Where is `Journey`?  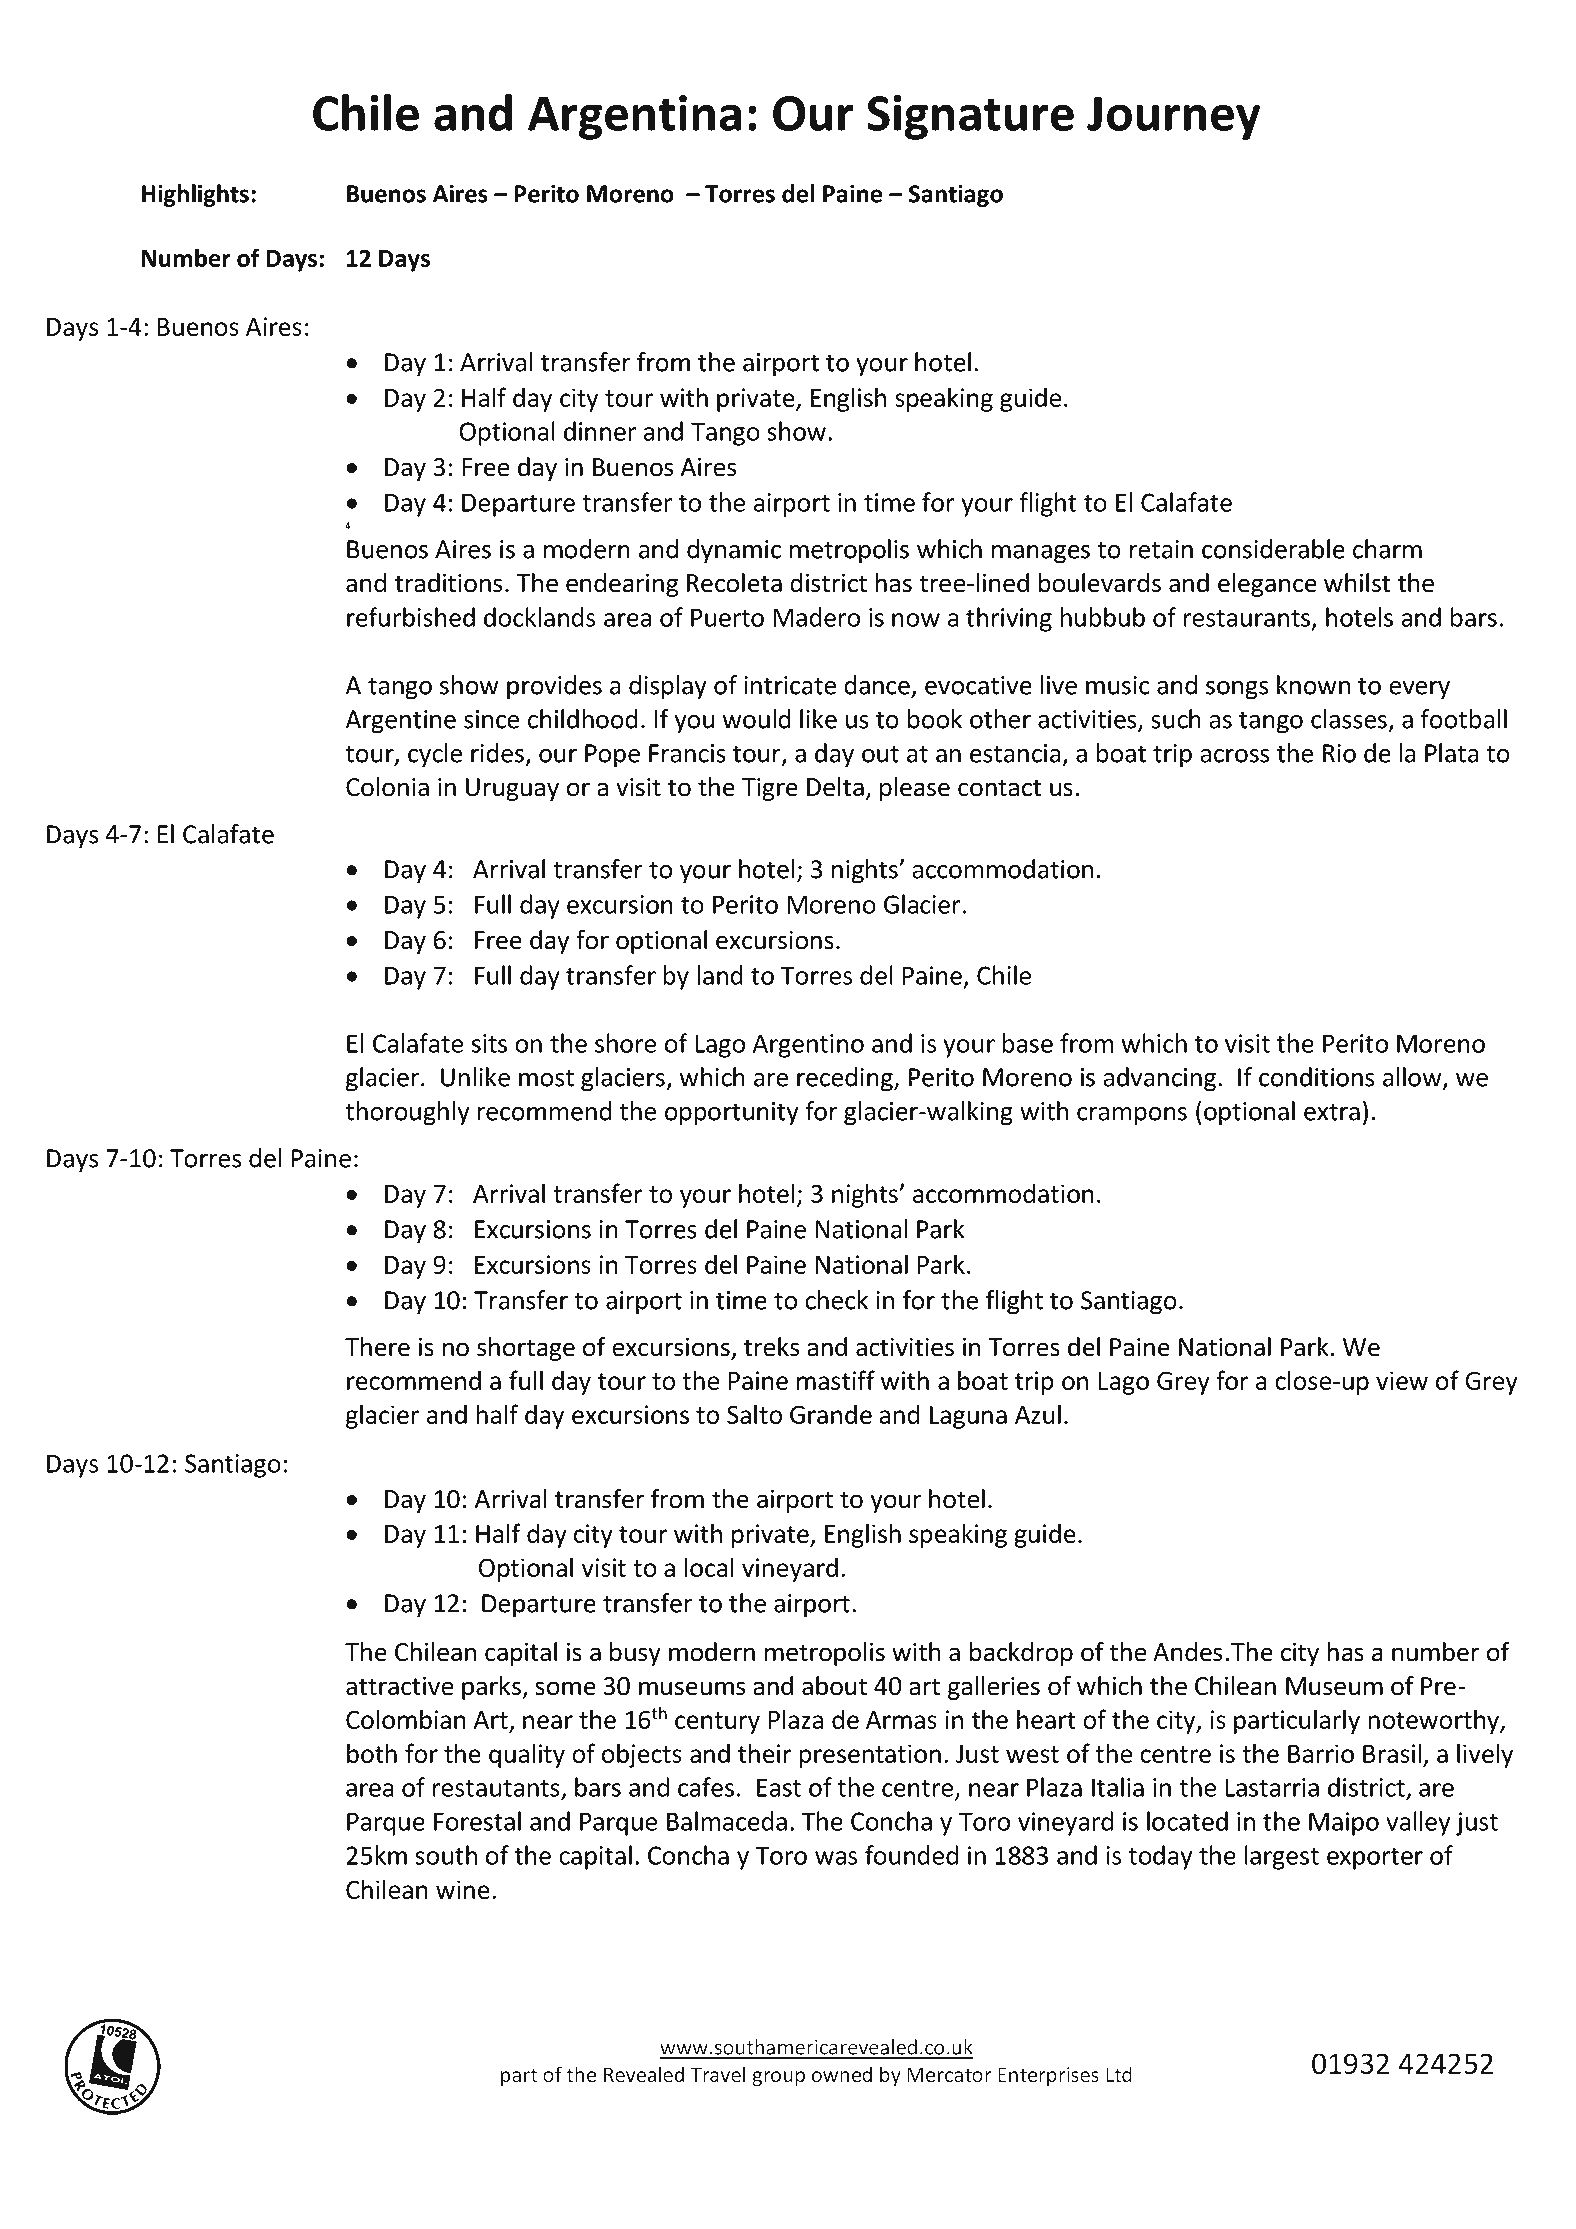
Journey is located at coordinates (1174, 118).
